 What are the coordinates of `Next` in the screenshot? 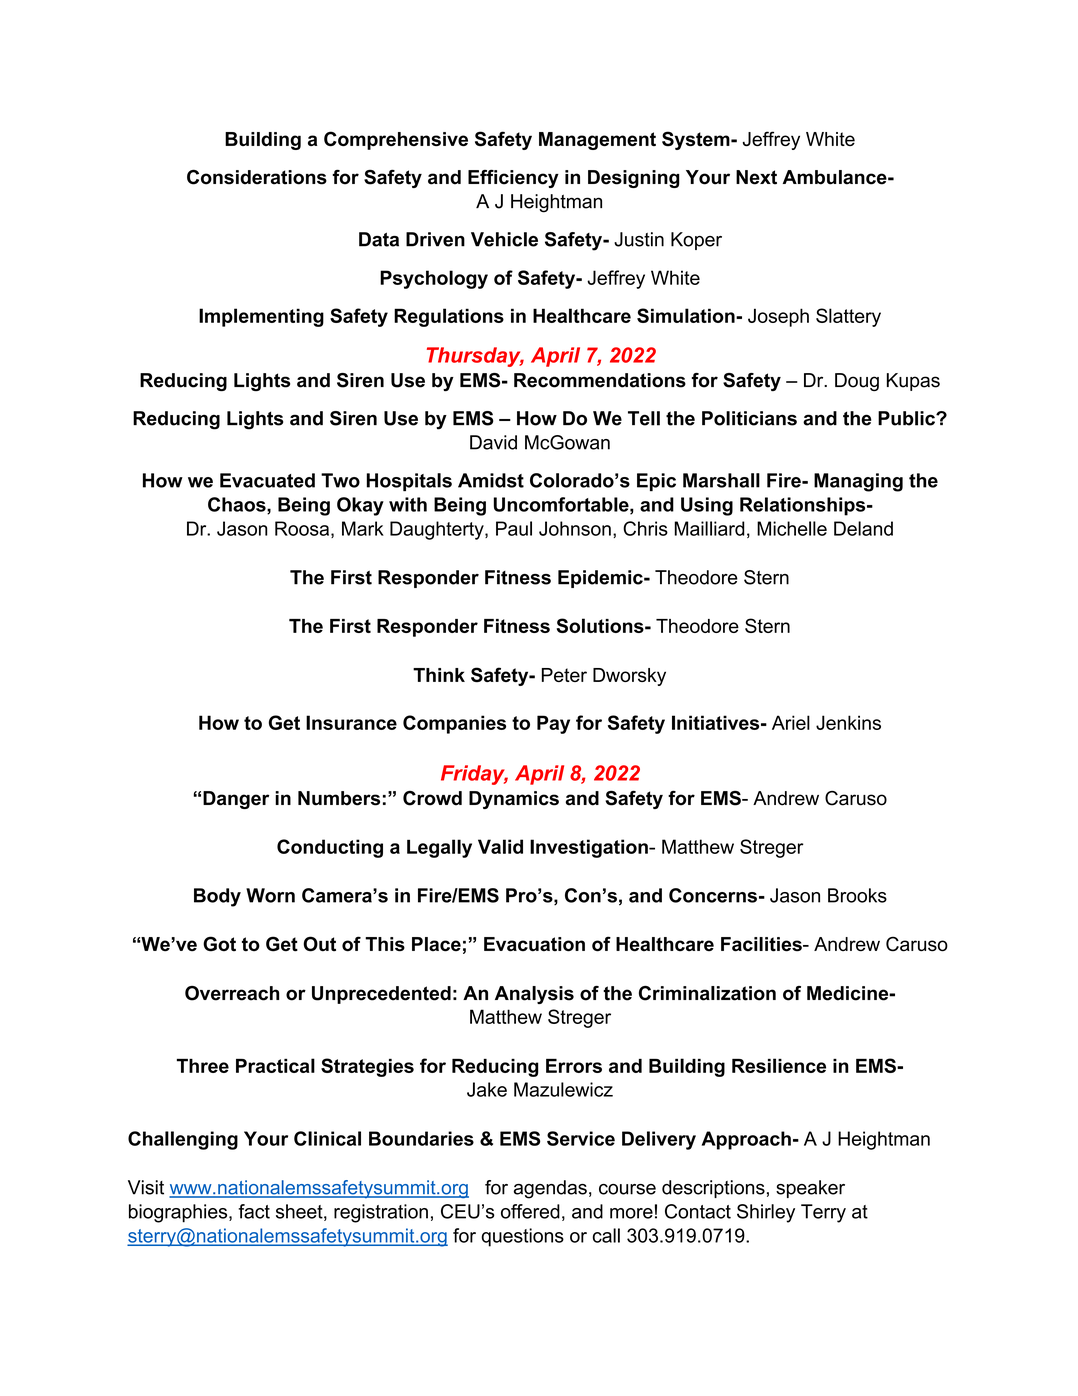 It's located at (756, 177).
